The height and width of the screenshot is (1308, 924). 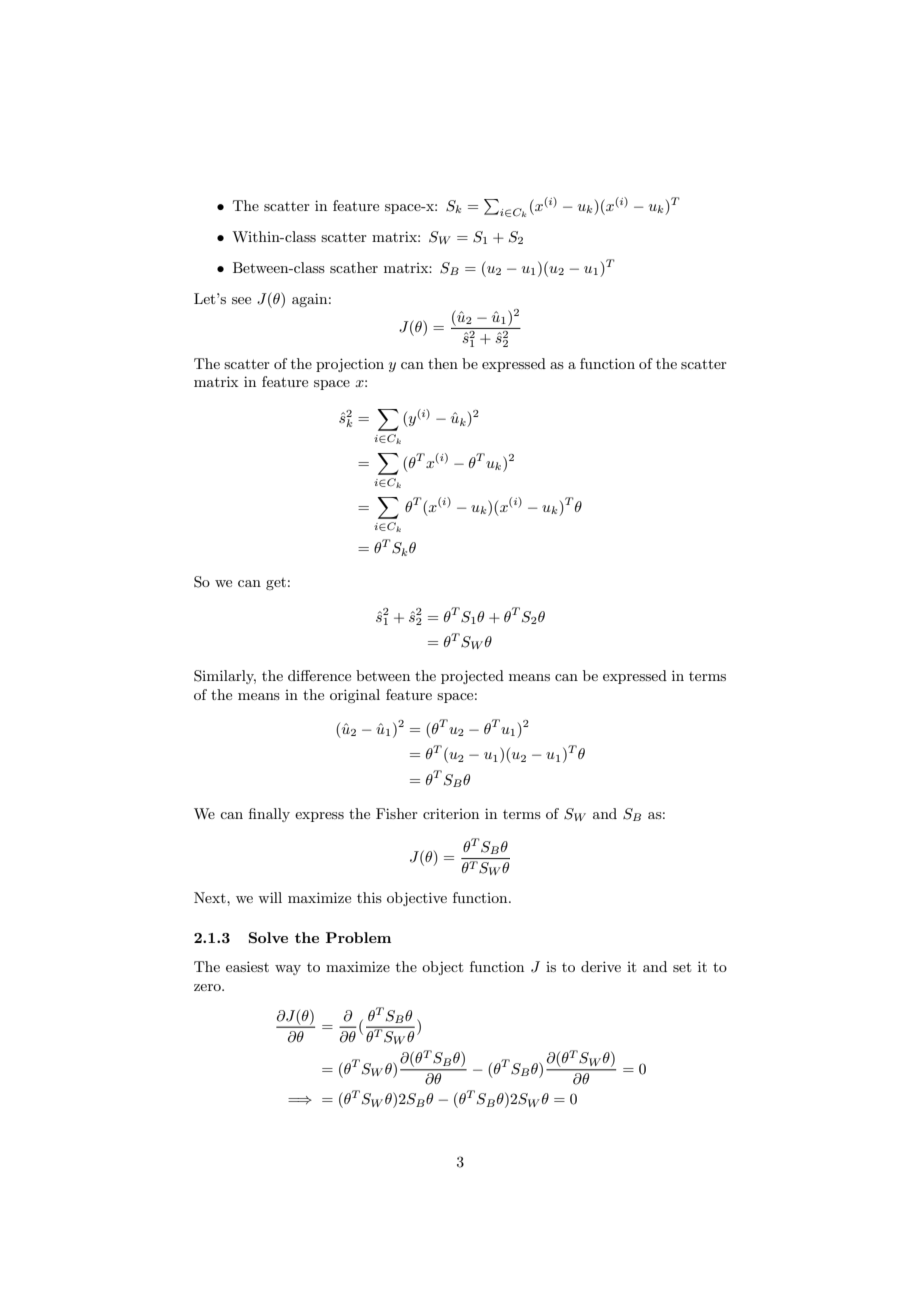 What do you see at coordinates (358, 937) in the screenshot?
I see `Problem` at bounding box center [358, 937].
